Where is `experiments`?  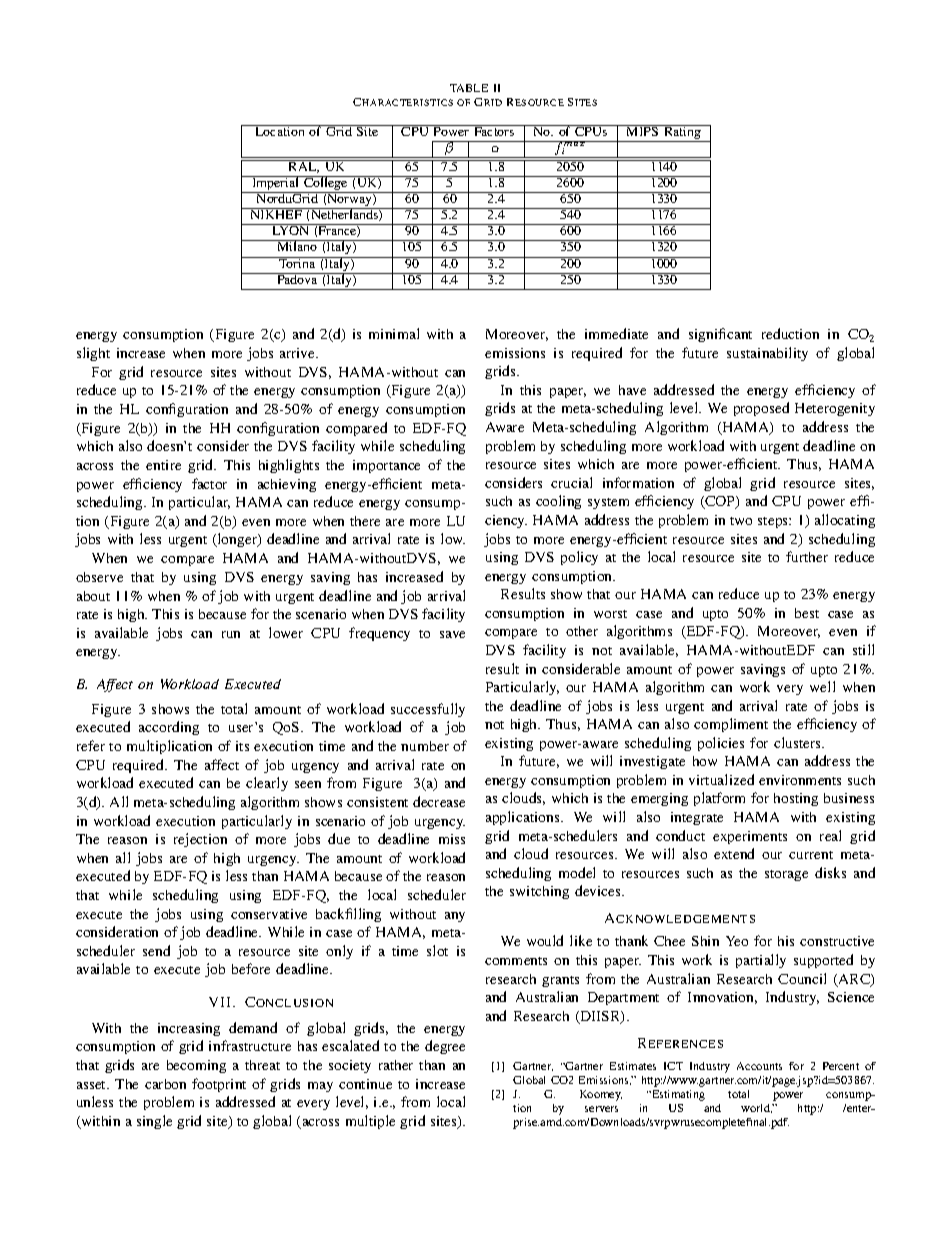
experiments is located at coordinates (750, 837).
